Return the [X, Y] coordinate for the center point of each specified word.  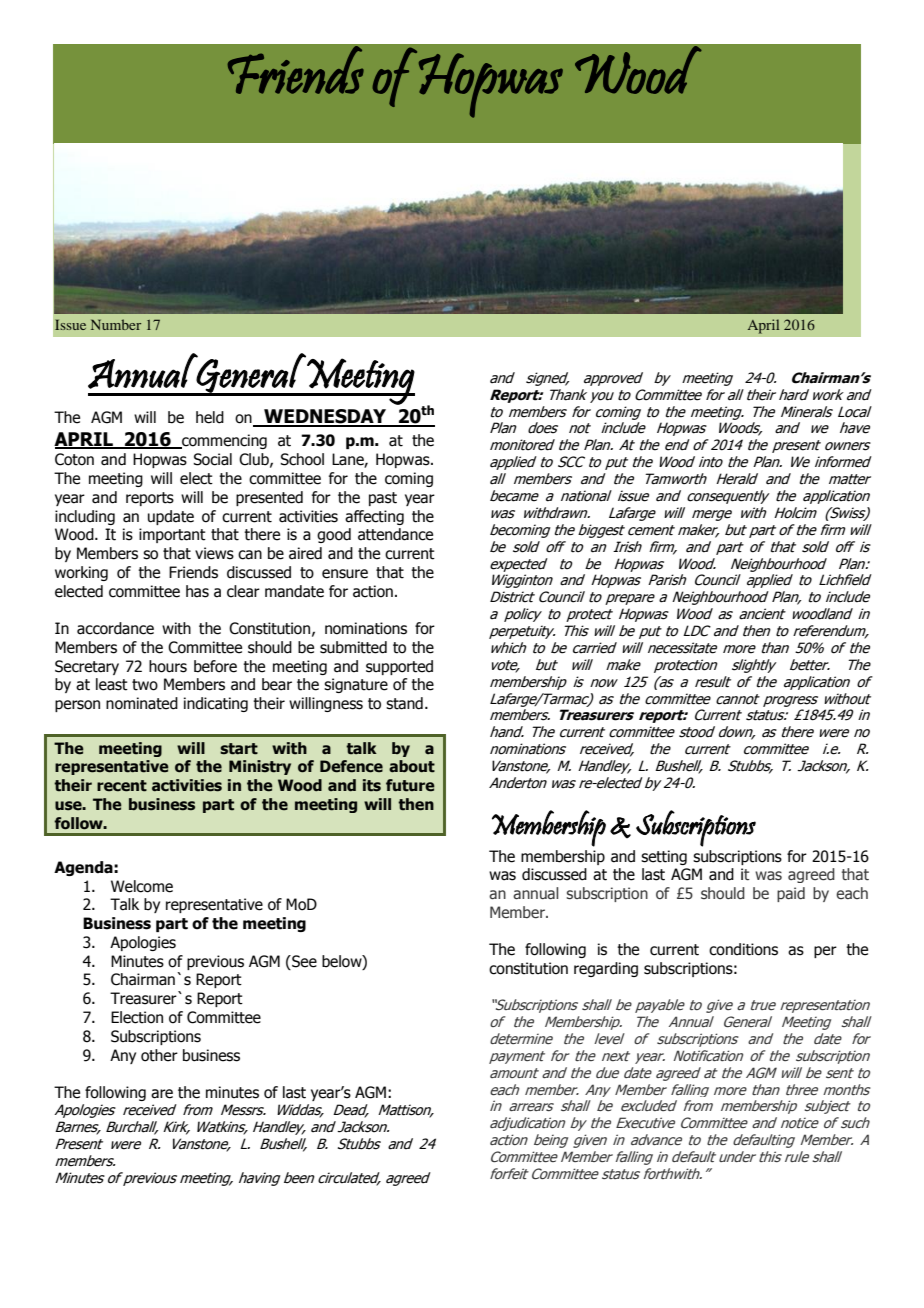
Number [116, 324]
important [172, 535]
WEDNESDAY [325, 417]
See [303, 961]
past [383, 499]
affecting [374, 517]
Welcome [142, 886]
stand [404, 703]
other [159, 1055]
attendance [395, 534]
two [145, 685]
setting [664, 857]
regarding [606, 969]
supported [399, 667]
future [410, 785]
